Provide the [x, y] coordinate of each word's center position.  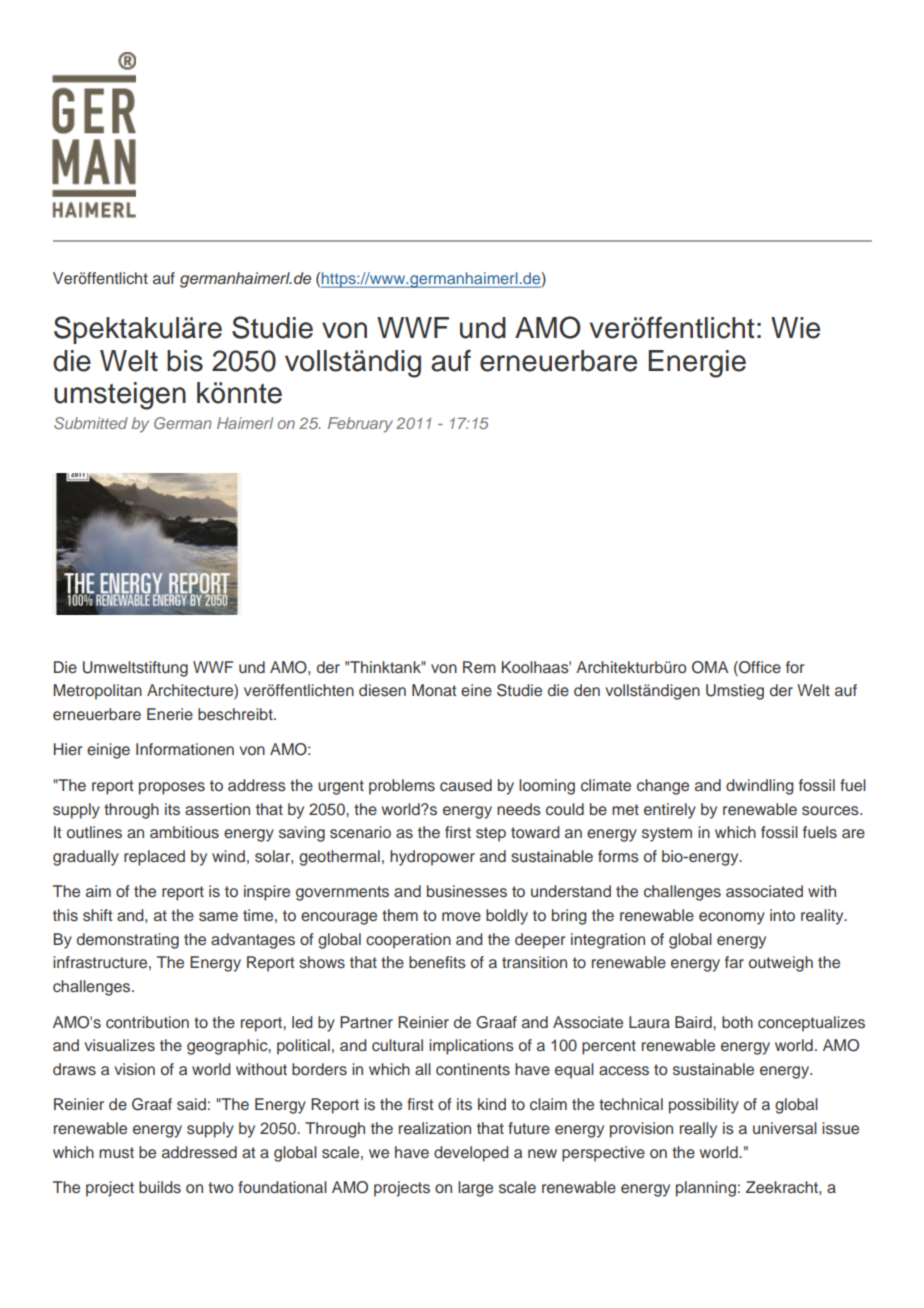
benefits [437, 962]
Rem [479, 667]
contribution [147, 1022]
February [360, 425]
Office [759, 667]
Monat [434, 690]
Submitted [91, 423]
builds [160, 1187]
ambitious [184, 832]
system [667, 834]
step [491, 834]
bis [185, 361]
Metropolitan [97, 692]
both [737, 1022]
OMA [710, 667]
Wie [795, 328]
